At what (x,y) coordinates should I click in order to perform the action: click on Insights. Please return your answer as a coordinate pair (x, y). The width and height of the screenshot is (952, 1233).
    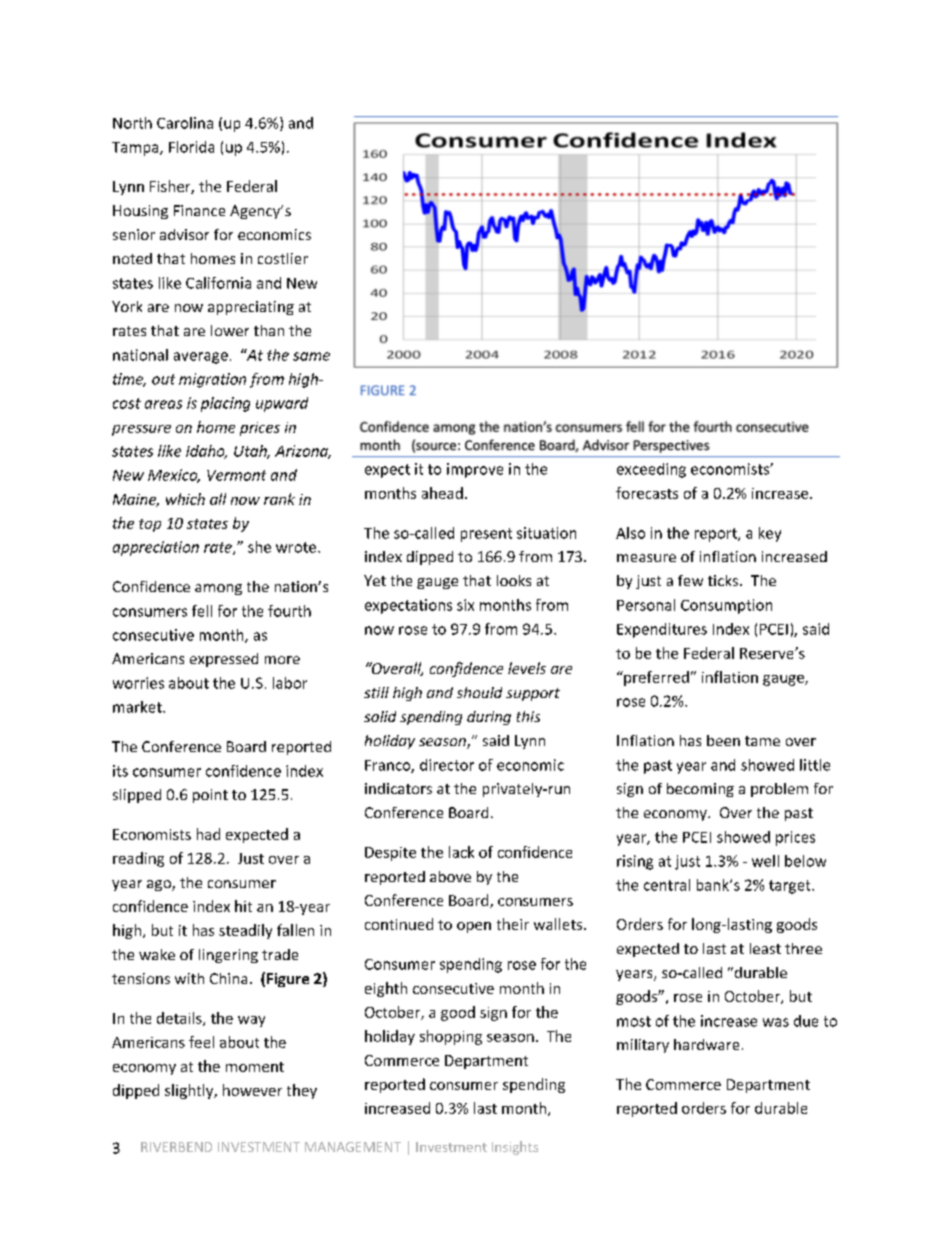
    Looking at the image, I should click on (515, 1148).
